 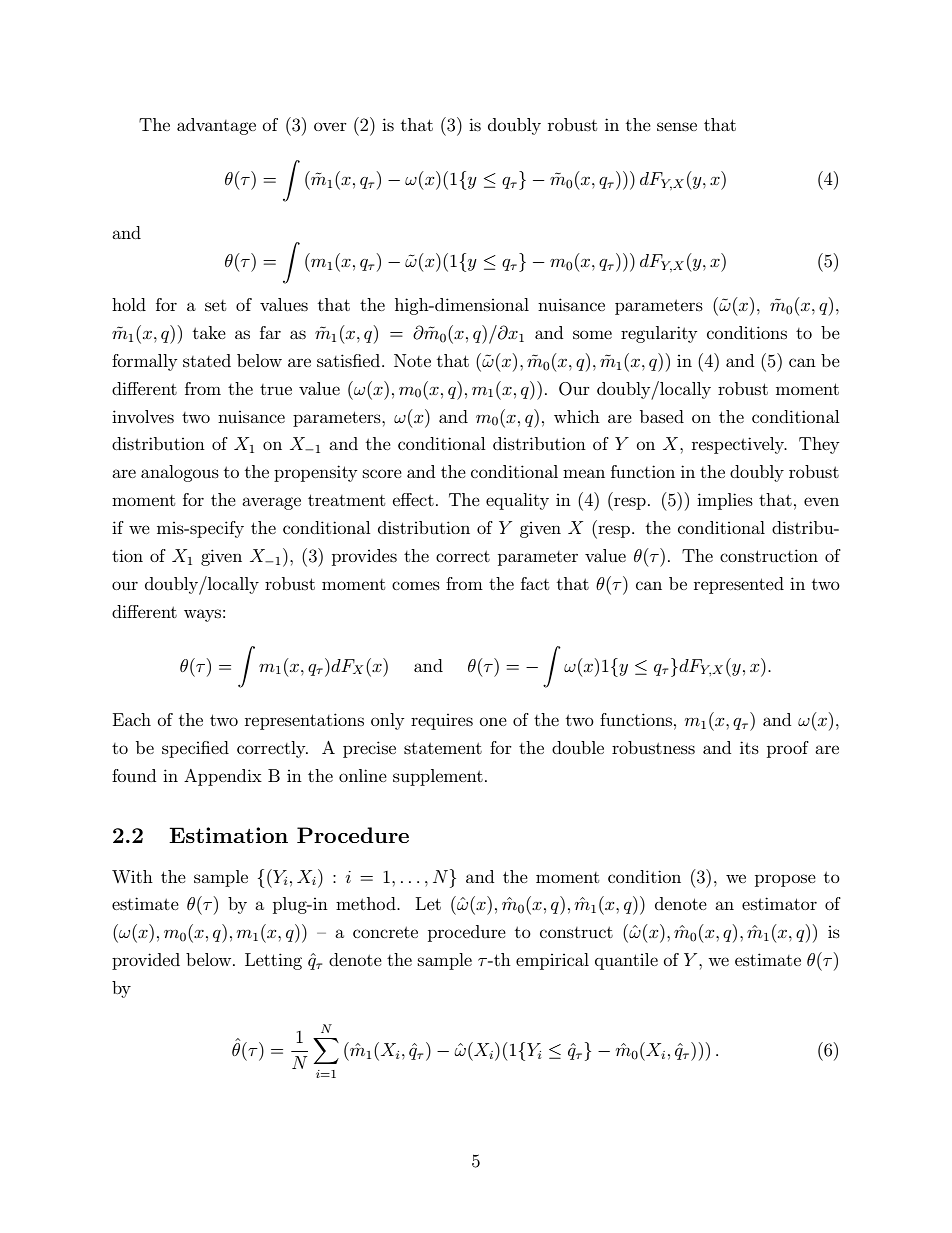 I want to click on Letting, so click(x=273, y=961).
